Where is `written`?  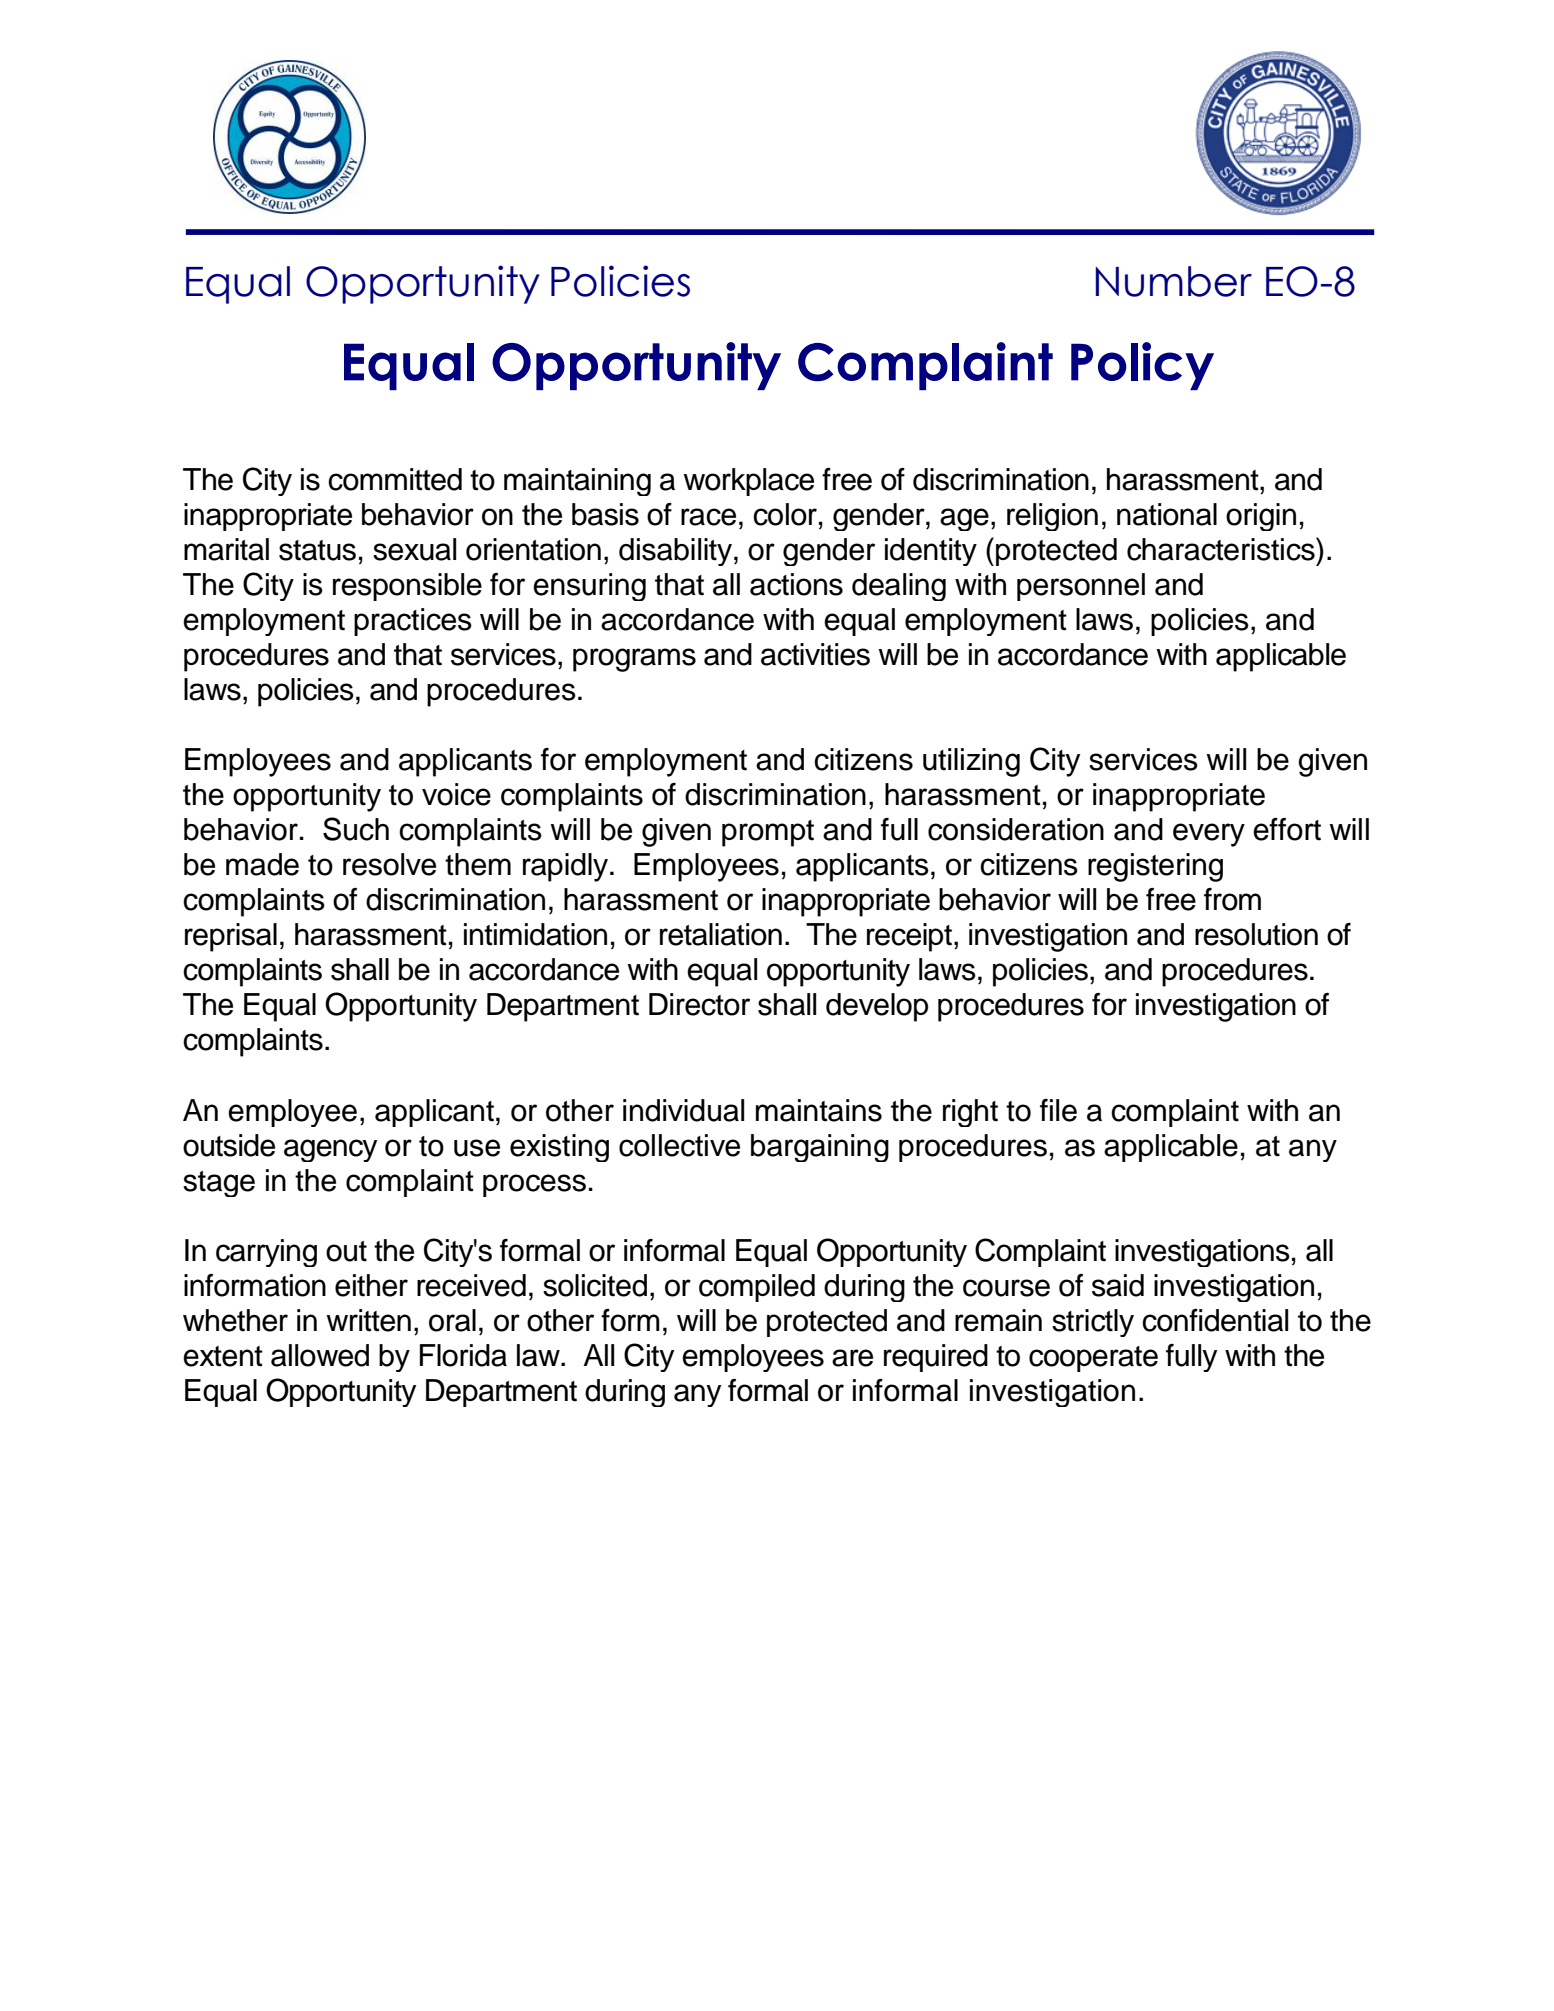 written is located at coordinates (368, 1320).
